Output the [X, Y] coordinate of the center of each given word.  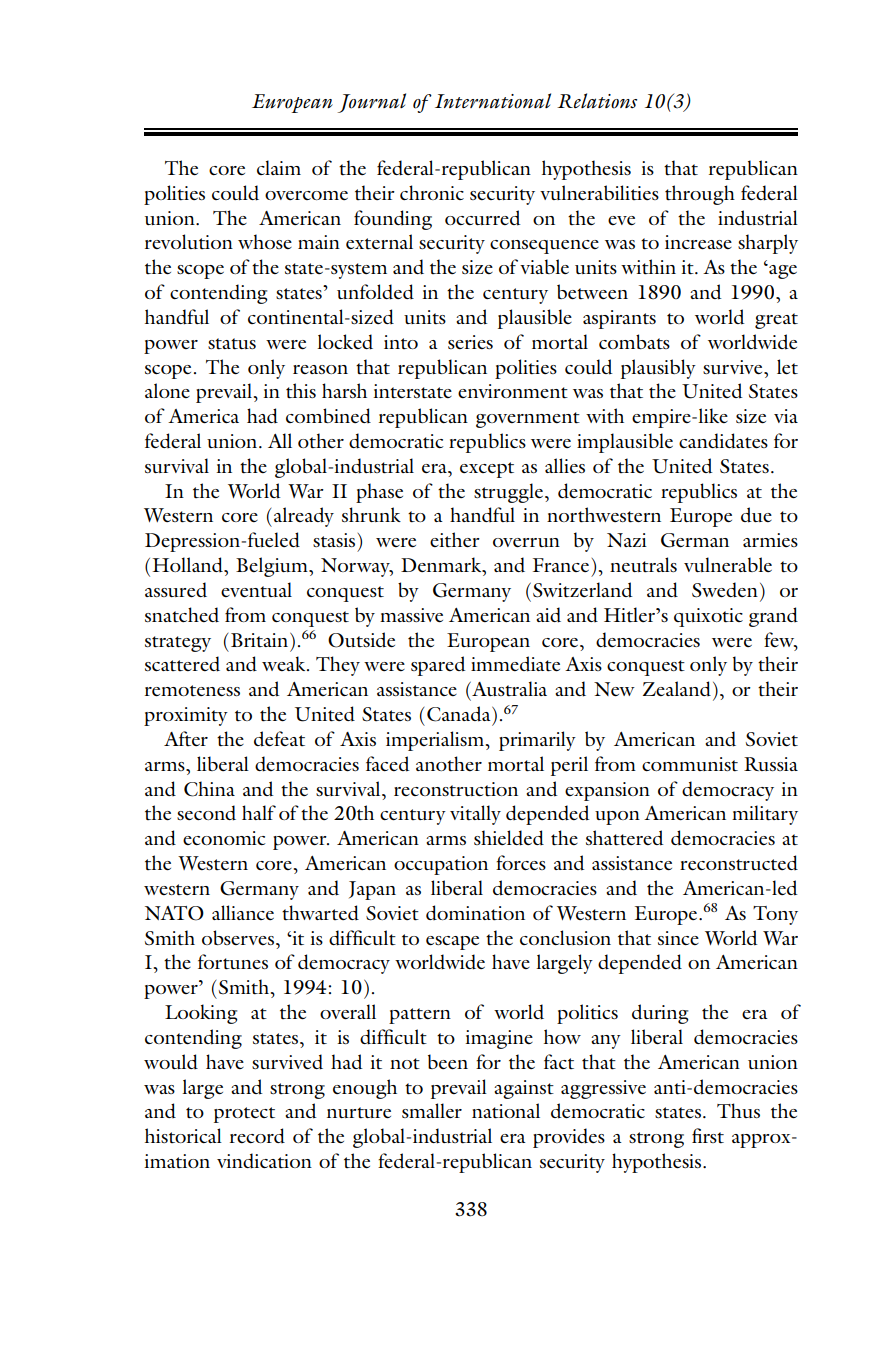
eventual [256, 590]
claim [279, 167]
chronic [432, 192]
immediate [515, 664]
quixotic [708, 617]
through [700, 195]
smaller [432, 1110]
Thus [738, 1110]
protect [244, 1115]
